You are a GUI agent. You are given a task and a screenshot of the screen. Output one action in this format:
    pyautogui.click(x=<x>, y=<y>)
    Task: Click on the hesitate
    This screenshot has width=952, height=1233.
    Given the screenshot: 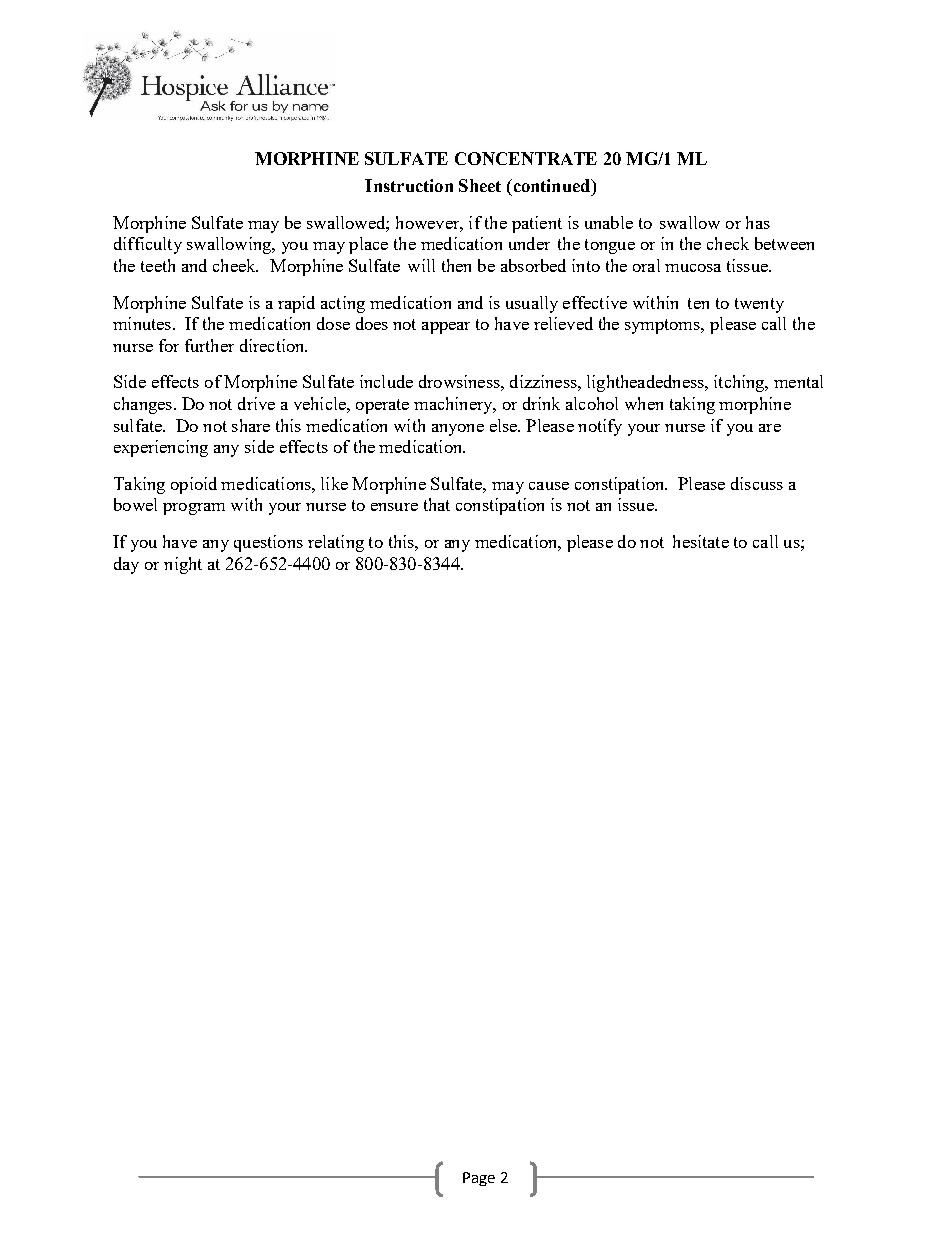 What is the action you would take?
    pyautogui.click(x=701, y=541)
